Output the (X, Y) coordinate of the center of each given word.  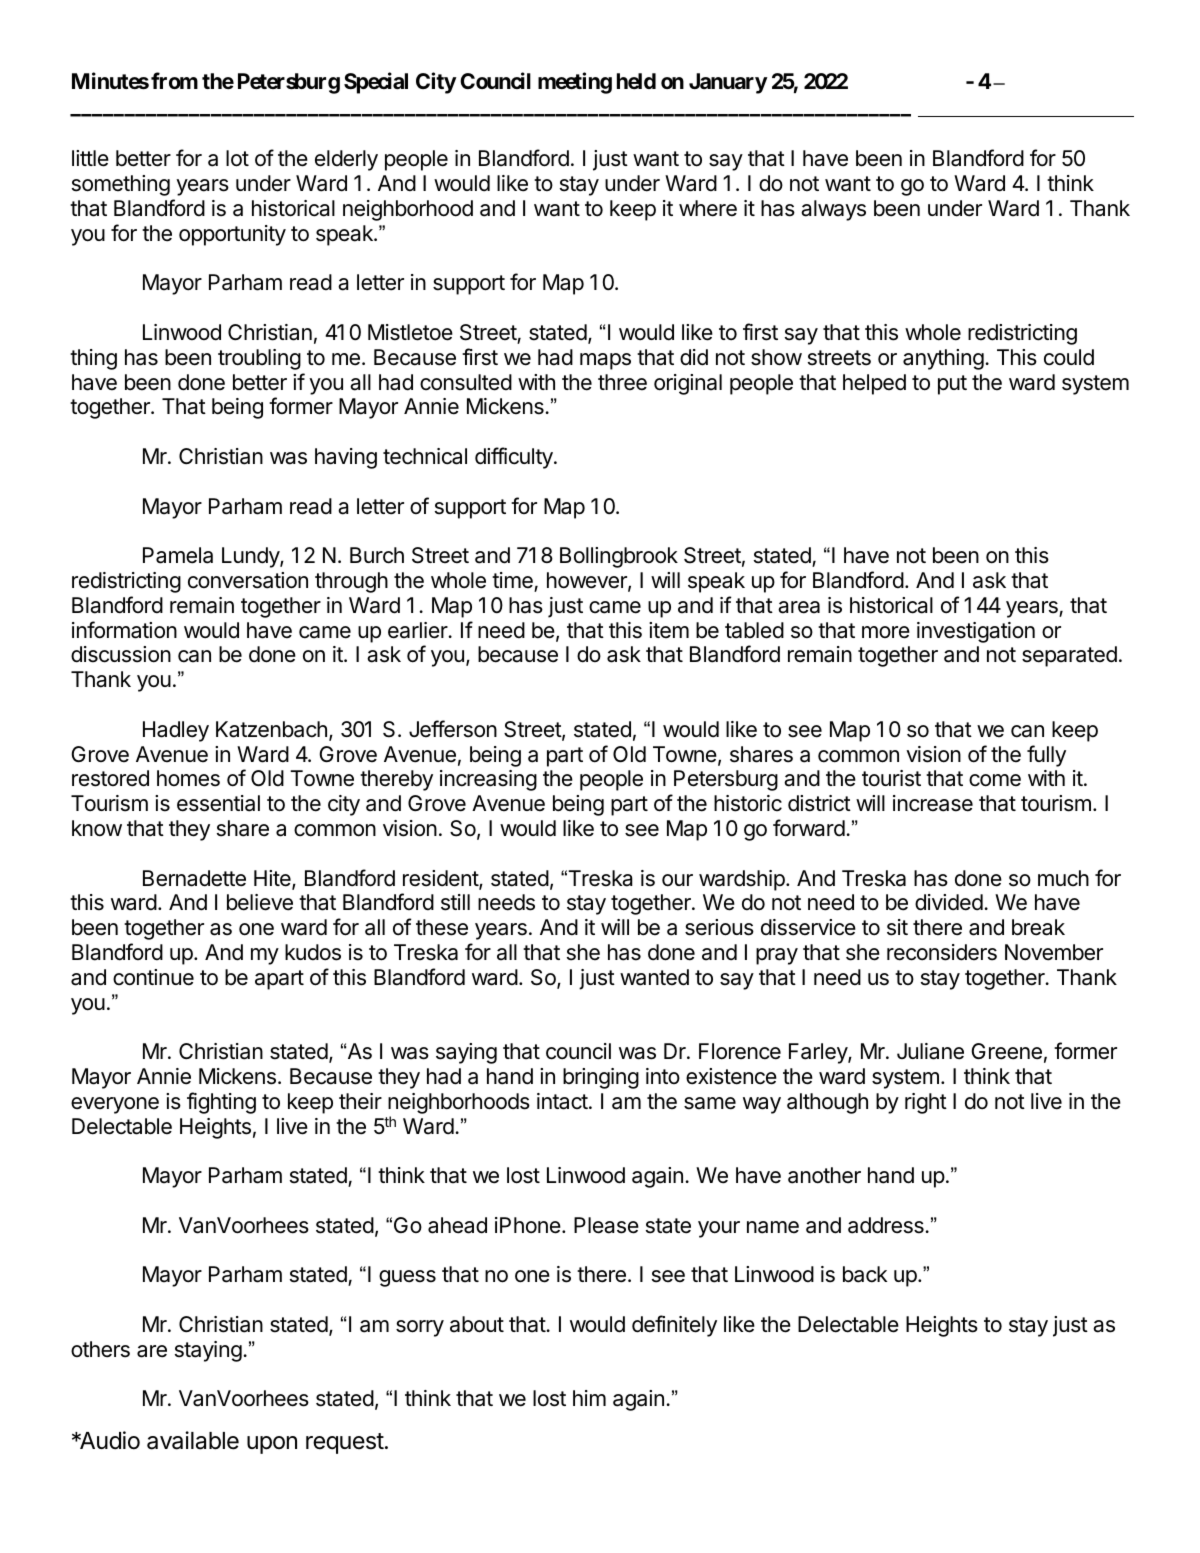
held (636, 81)
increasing (488, 780)
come (995, 780)
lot (237, 158)
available (193, 1440)
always (833, 210)
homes (188, 778)
